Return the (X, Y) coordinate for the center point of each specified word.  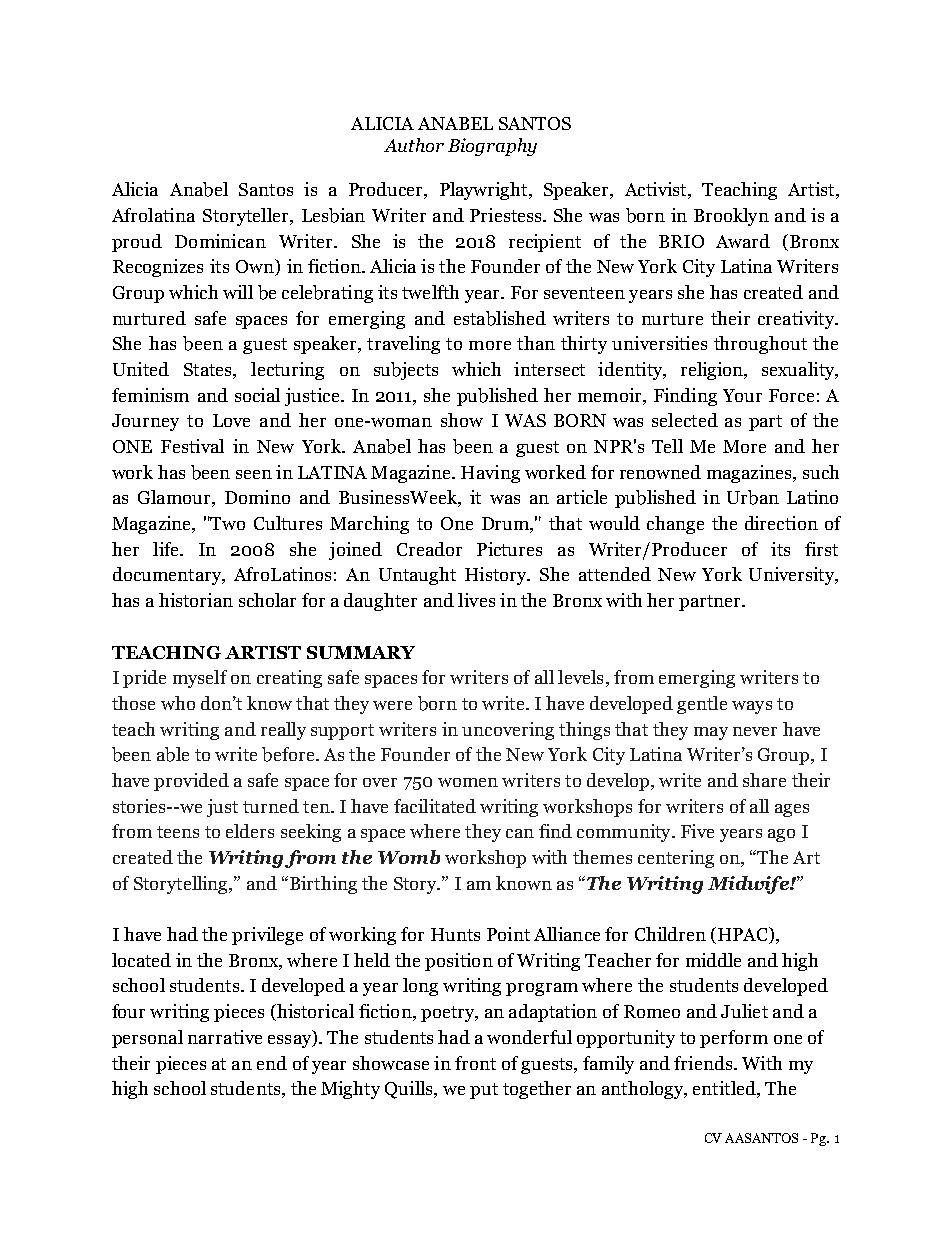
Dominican (220, 241)
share (764, 780)
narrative (225, 1037)
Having (490, 474)
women (468, 782)
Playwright (485, 191)
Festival (192, 446)
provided (191, 782)
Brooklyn (731, 217)
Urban (753, 497)
